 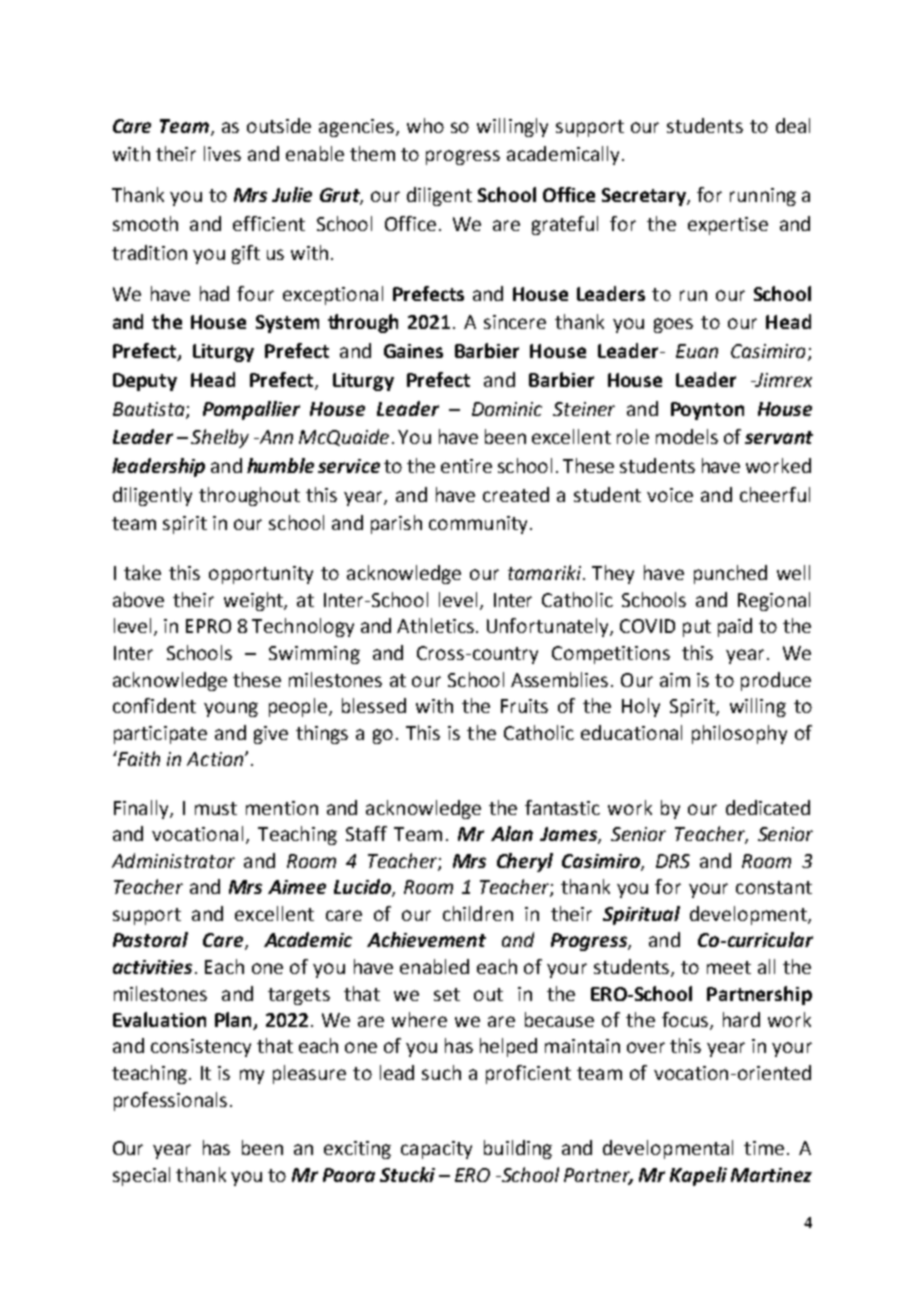 I want to click on capacity, so click(x=436, y=1150).
